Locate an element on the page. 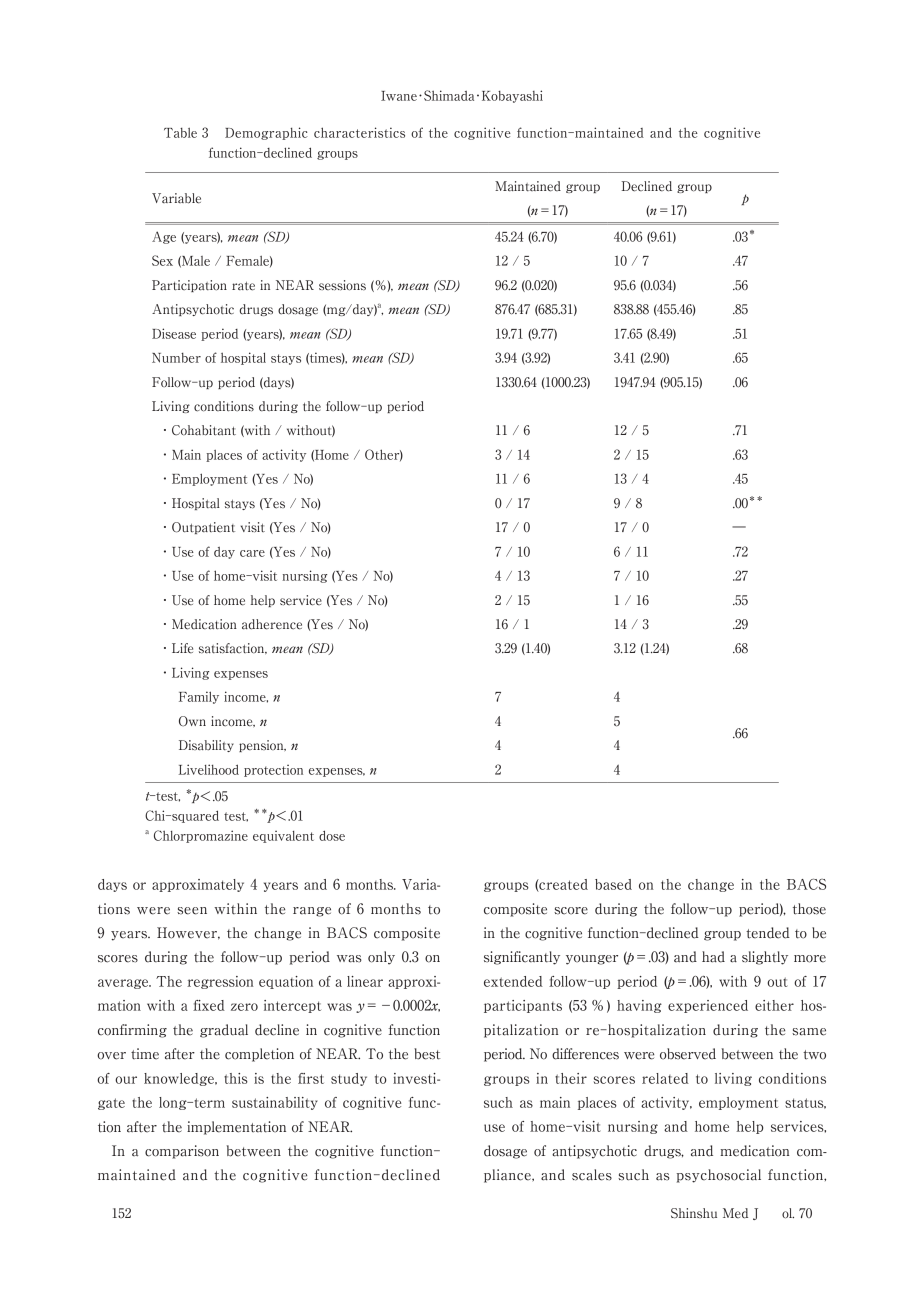 Image resolution: width=924 pixels, height=1308 pixels. characteristics is located at coordinates (359, 132).
